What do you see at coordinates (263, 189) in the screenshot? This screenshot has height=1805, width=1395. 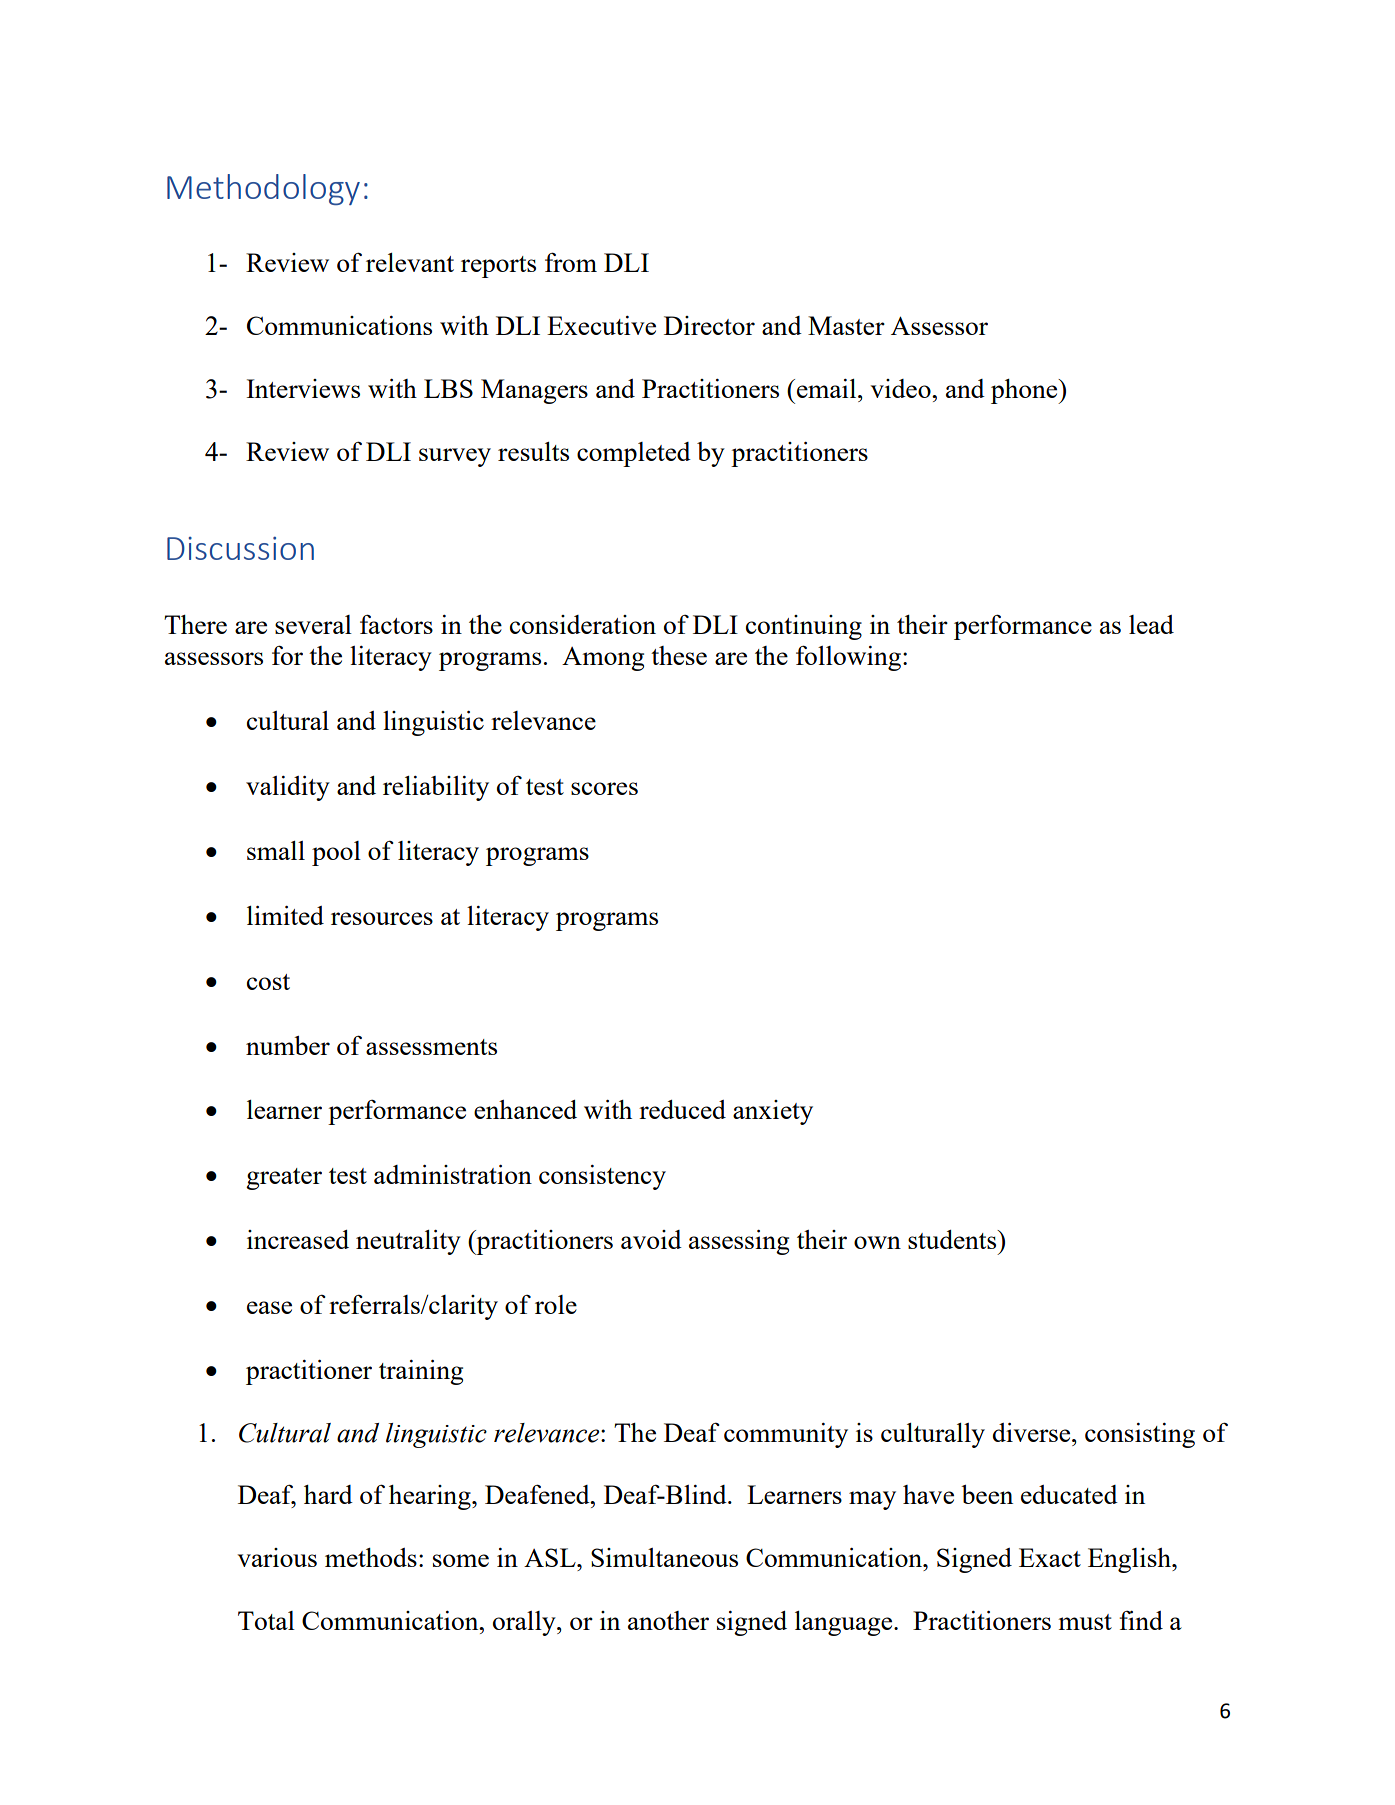 I see `Methodology` at bounding box center [263, 189].
